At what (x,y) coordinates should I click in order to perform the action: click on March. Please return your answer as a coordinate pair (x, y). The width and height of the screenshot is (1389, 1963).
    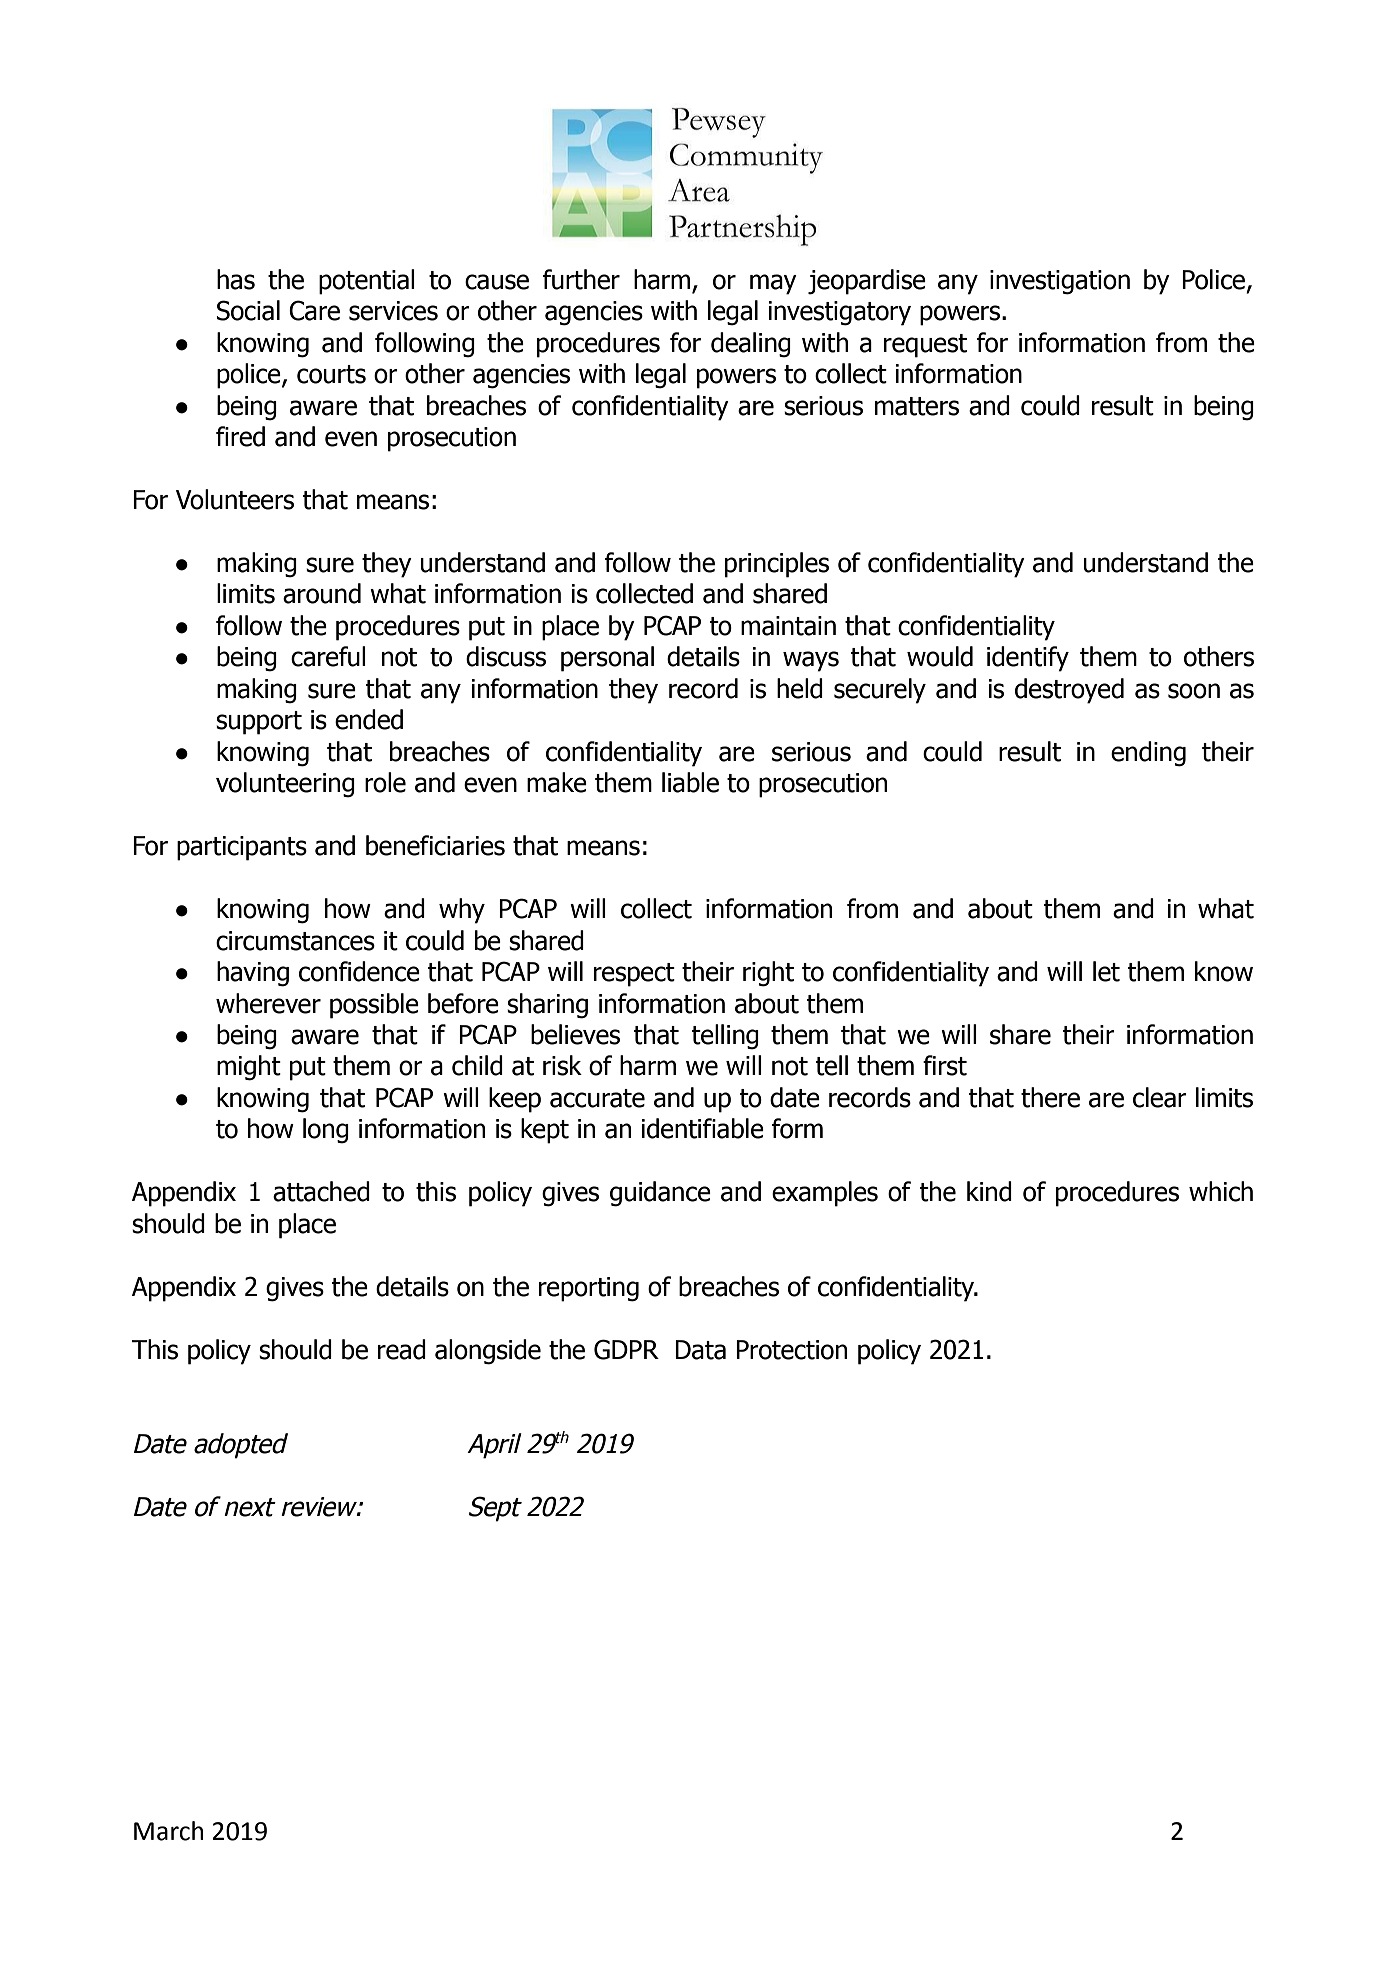
    Looking at the image, I should click on (168, 1831).
